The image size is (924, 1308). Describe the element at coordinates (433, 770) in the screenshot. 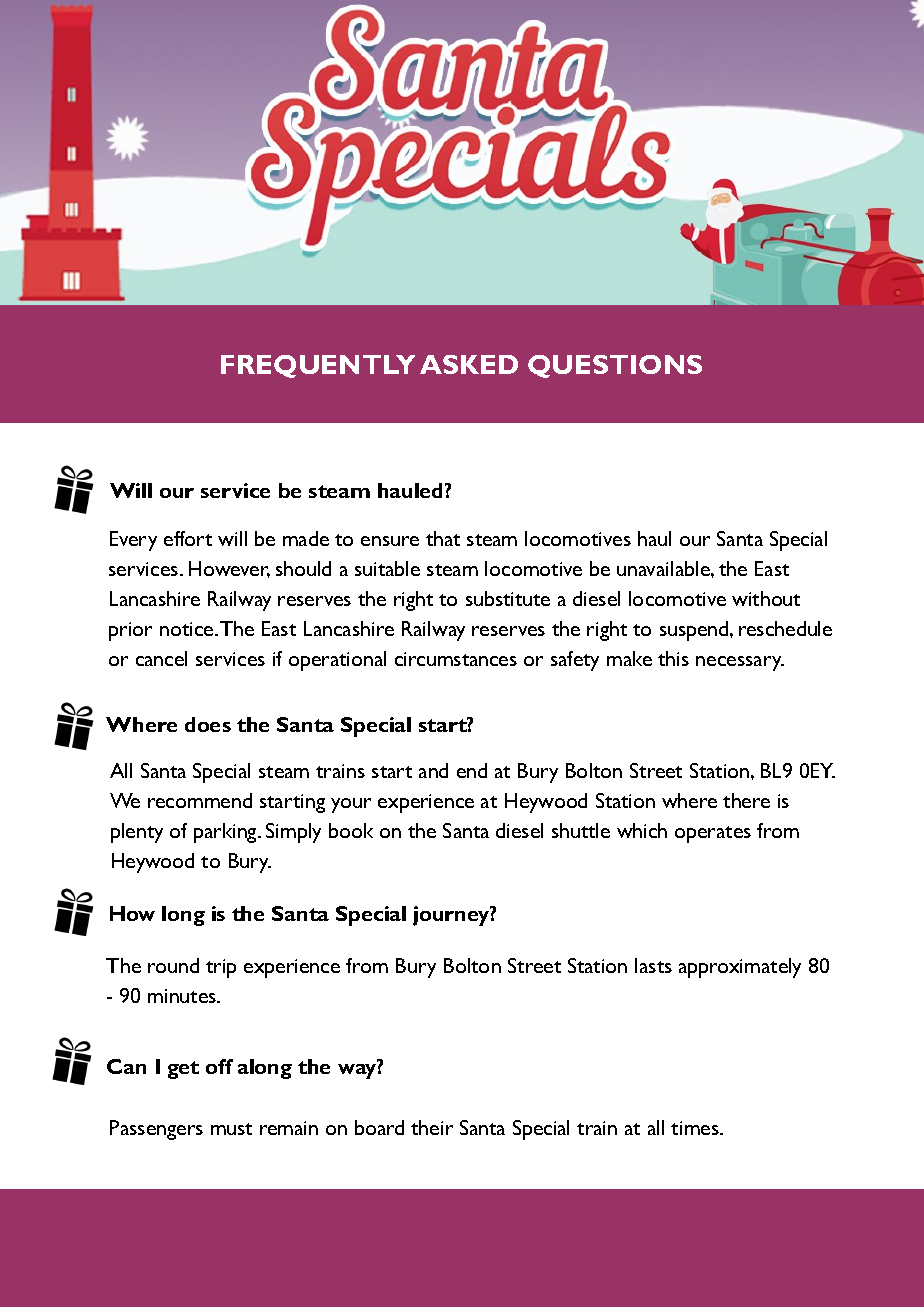

I see `and` at that location.
